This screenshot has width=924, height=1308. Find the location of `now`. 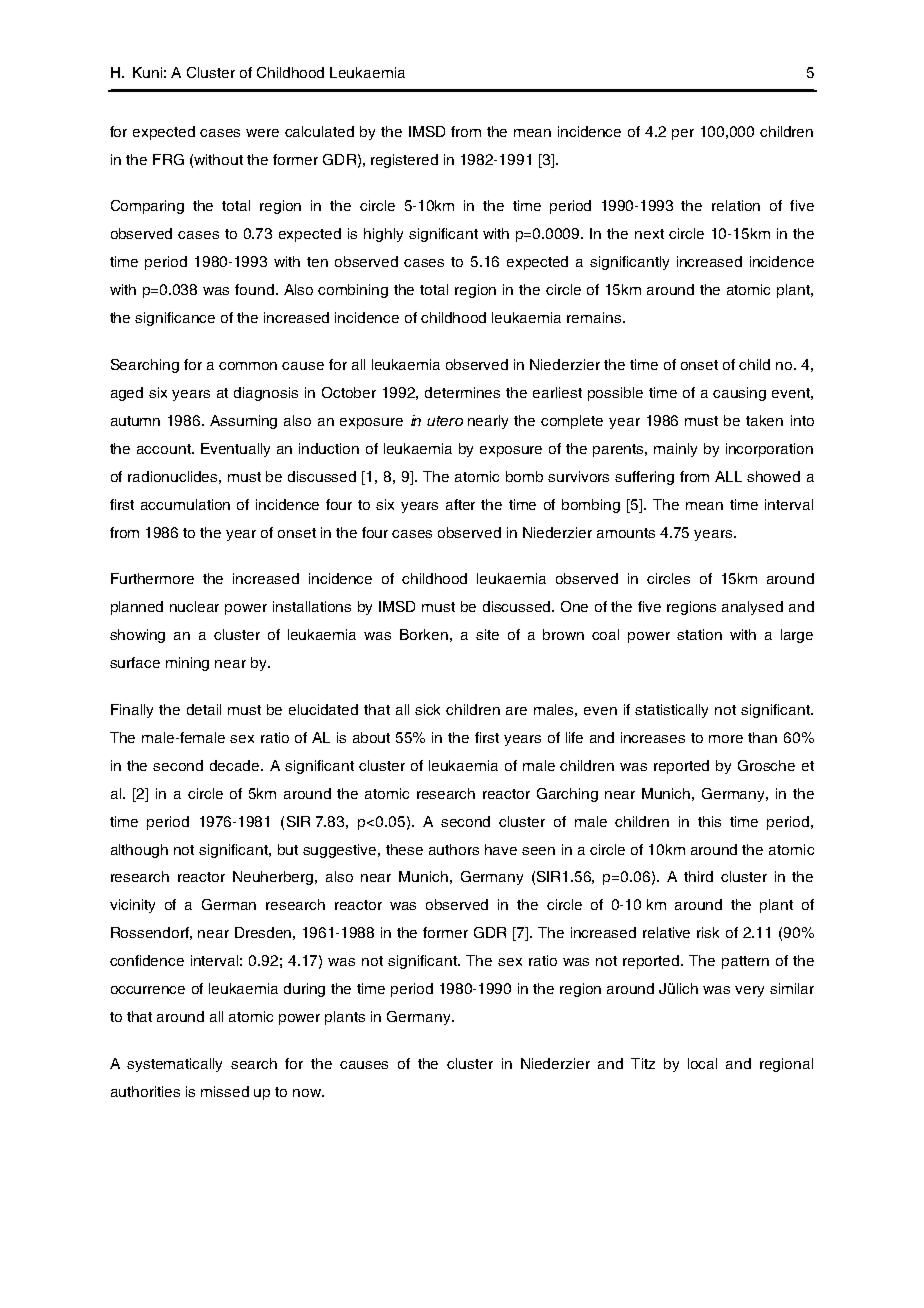

now is located at coordinates (308, 1093).
